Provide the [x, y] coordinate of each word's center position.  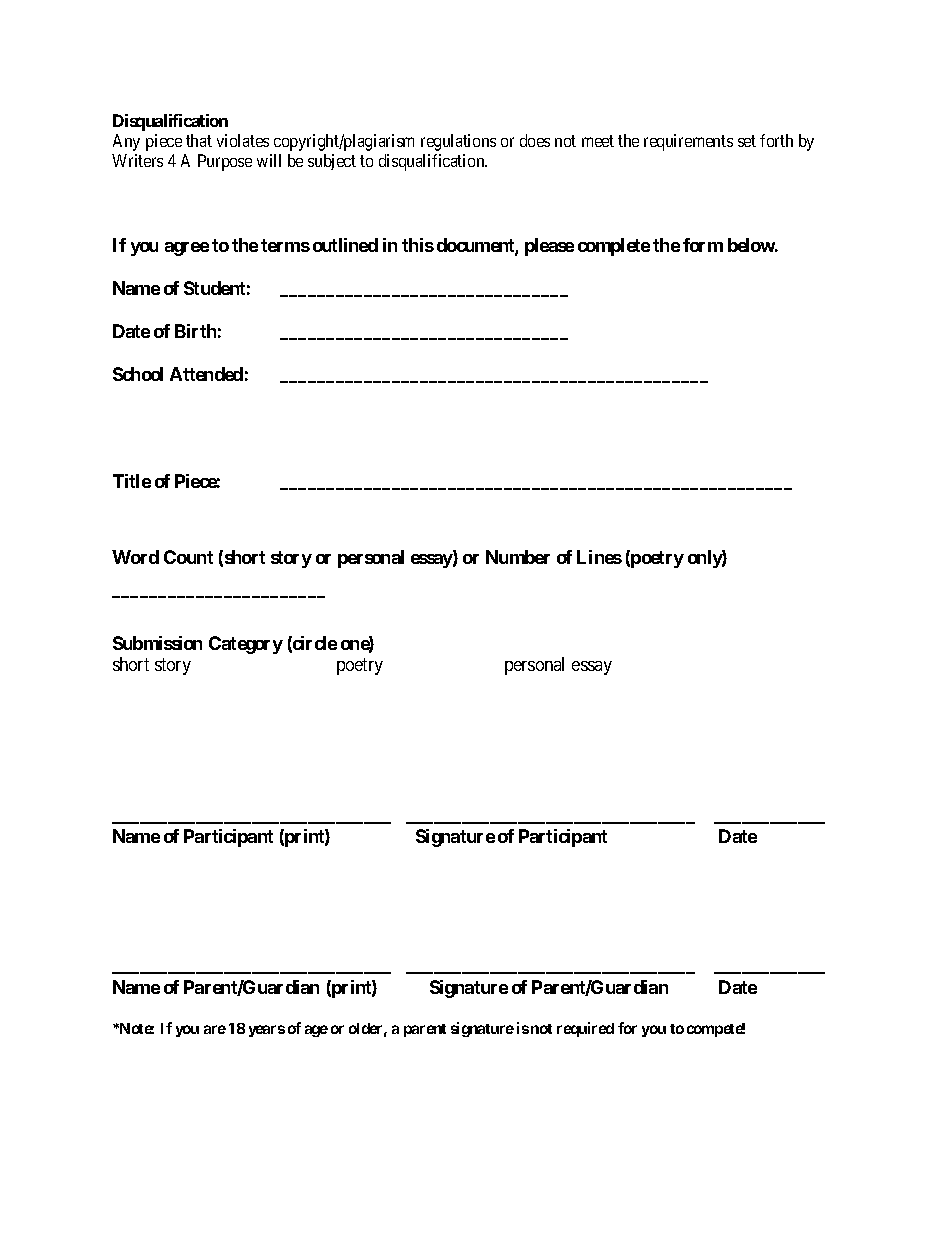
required [585, 1029]
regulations [458, 142]
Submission [157, 643]
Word [135, 557]
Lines [599, 557]
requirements [688, 142]
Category [246, 645]
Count [188, 557]
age [316, 1031]
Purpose [225, 162]
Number [518, 557]
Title [132, 481]
